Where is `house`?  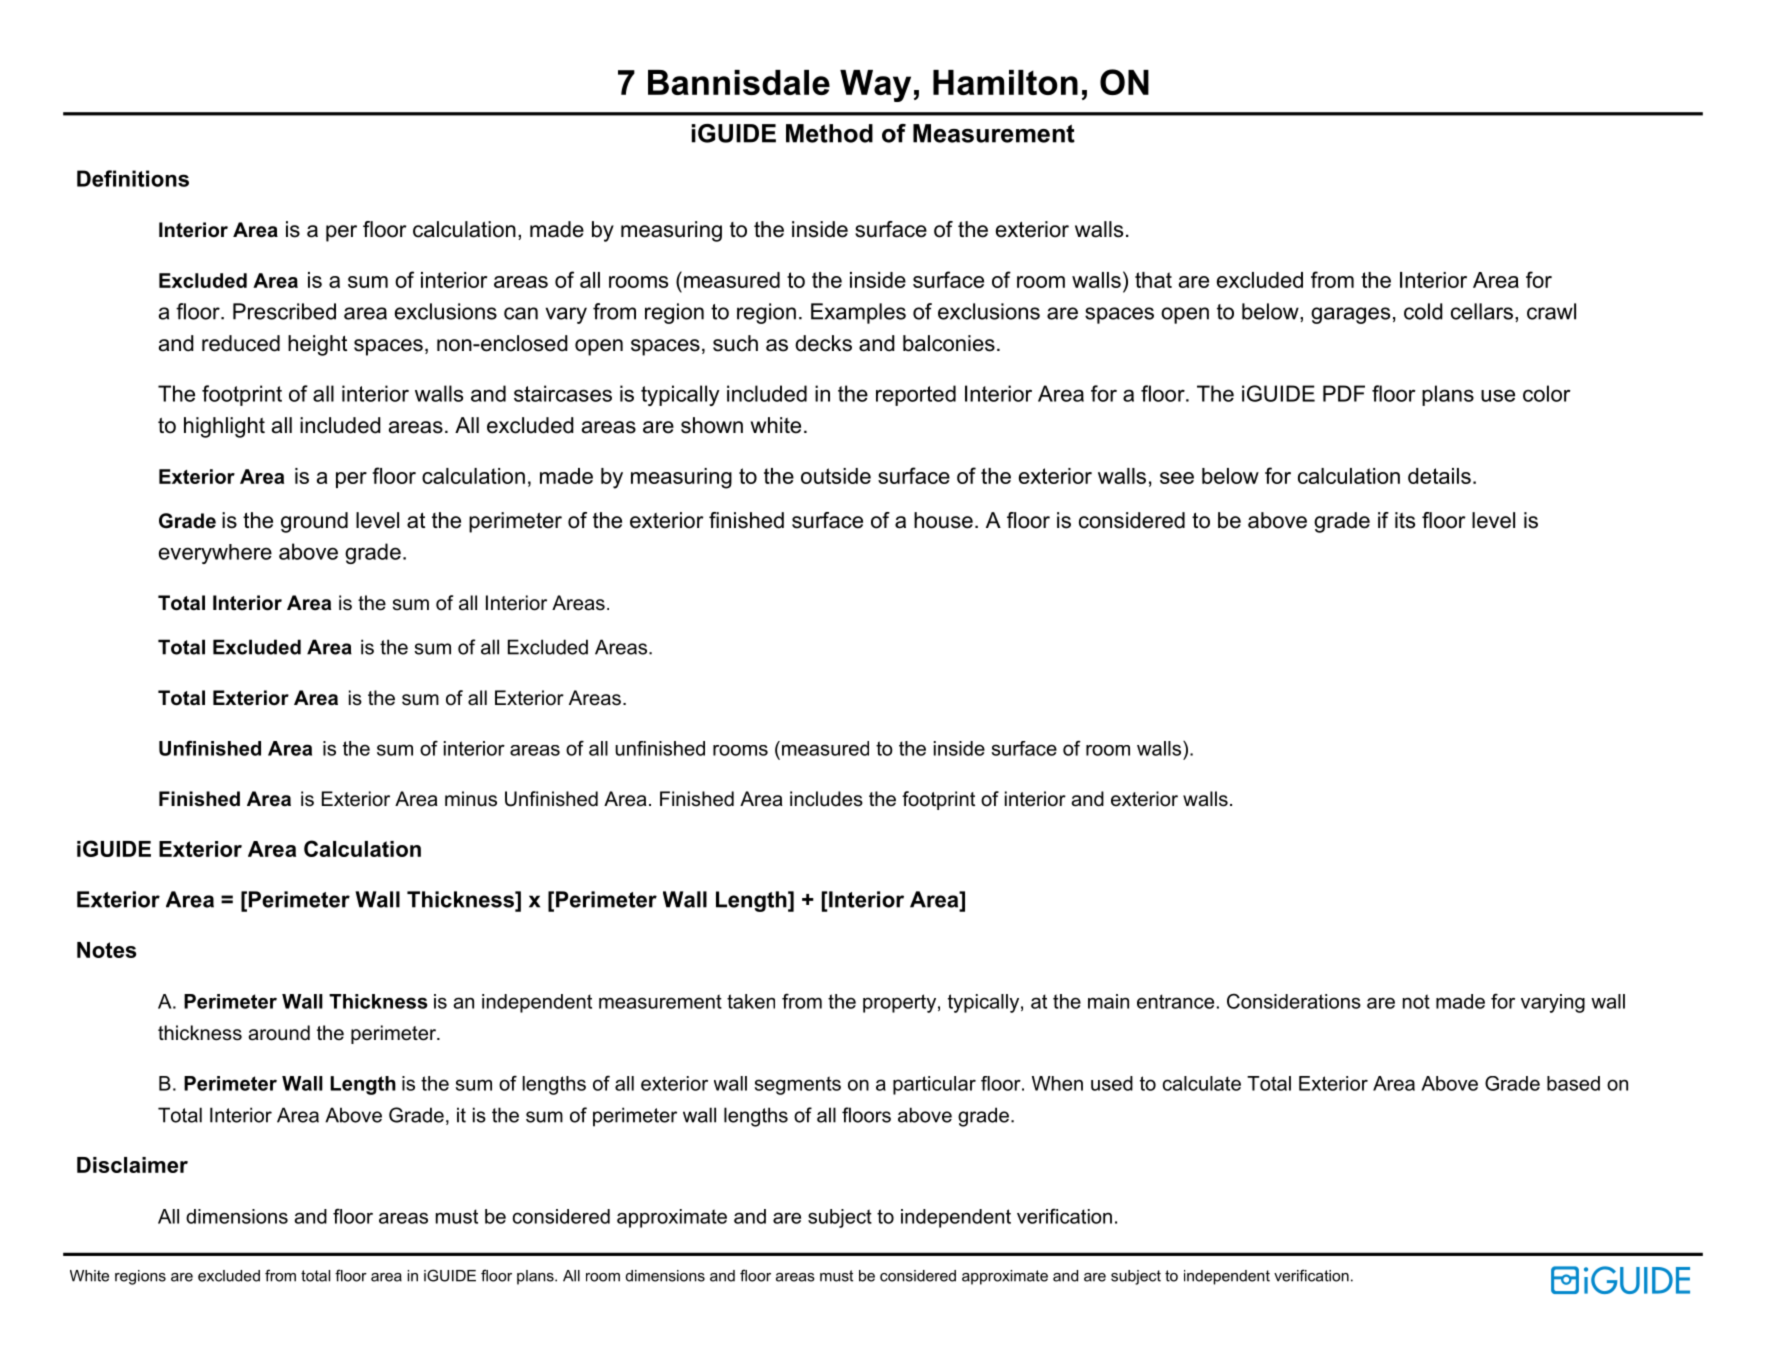
house is located at coordinates (943, 520).
